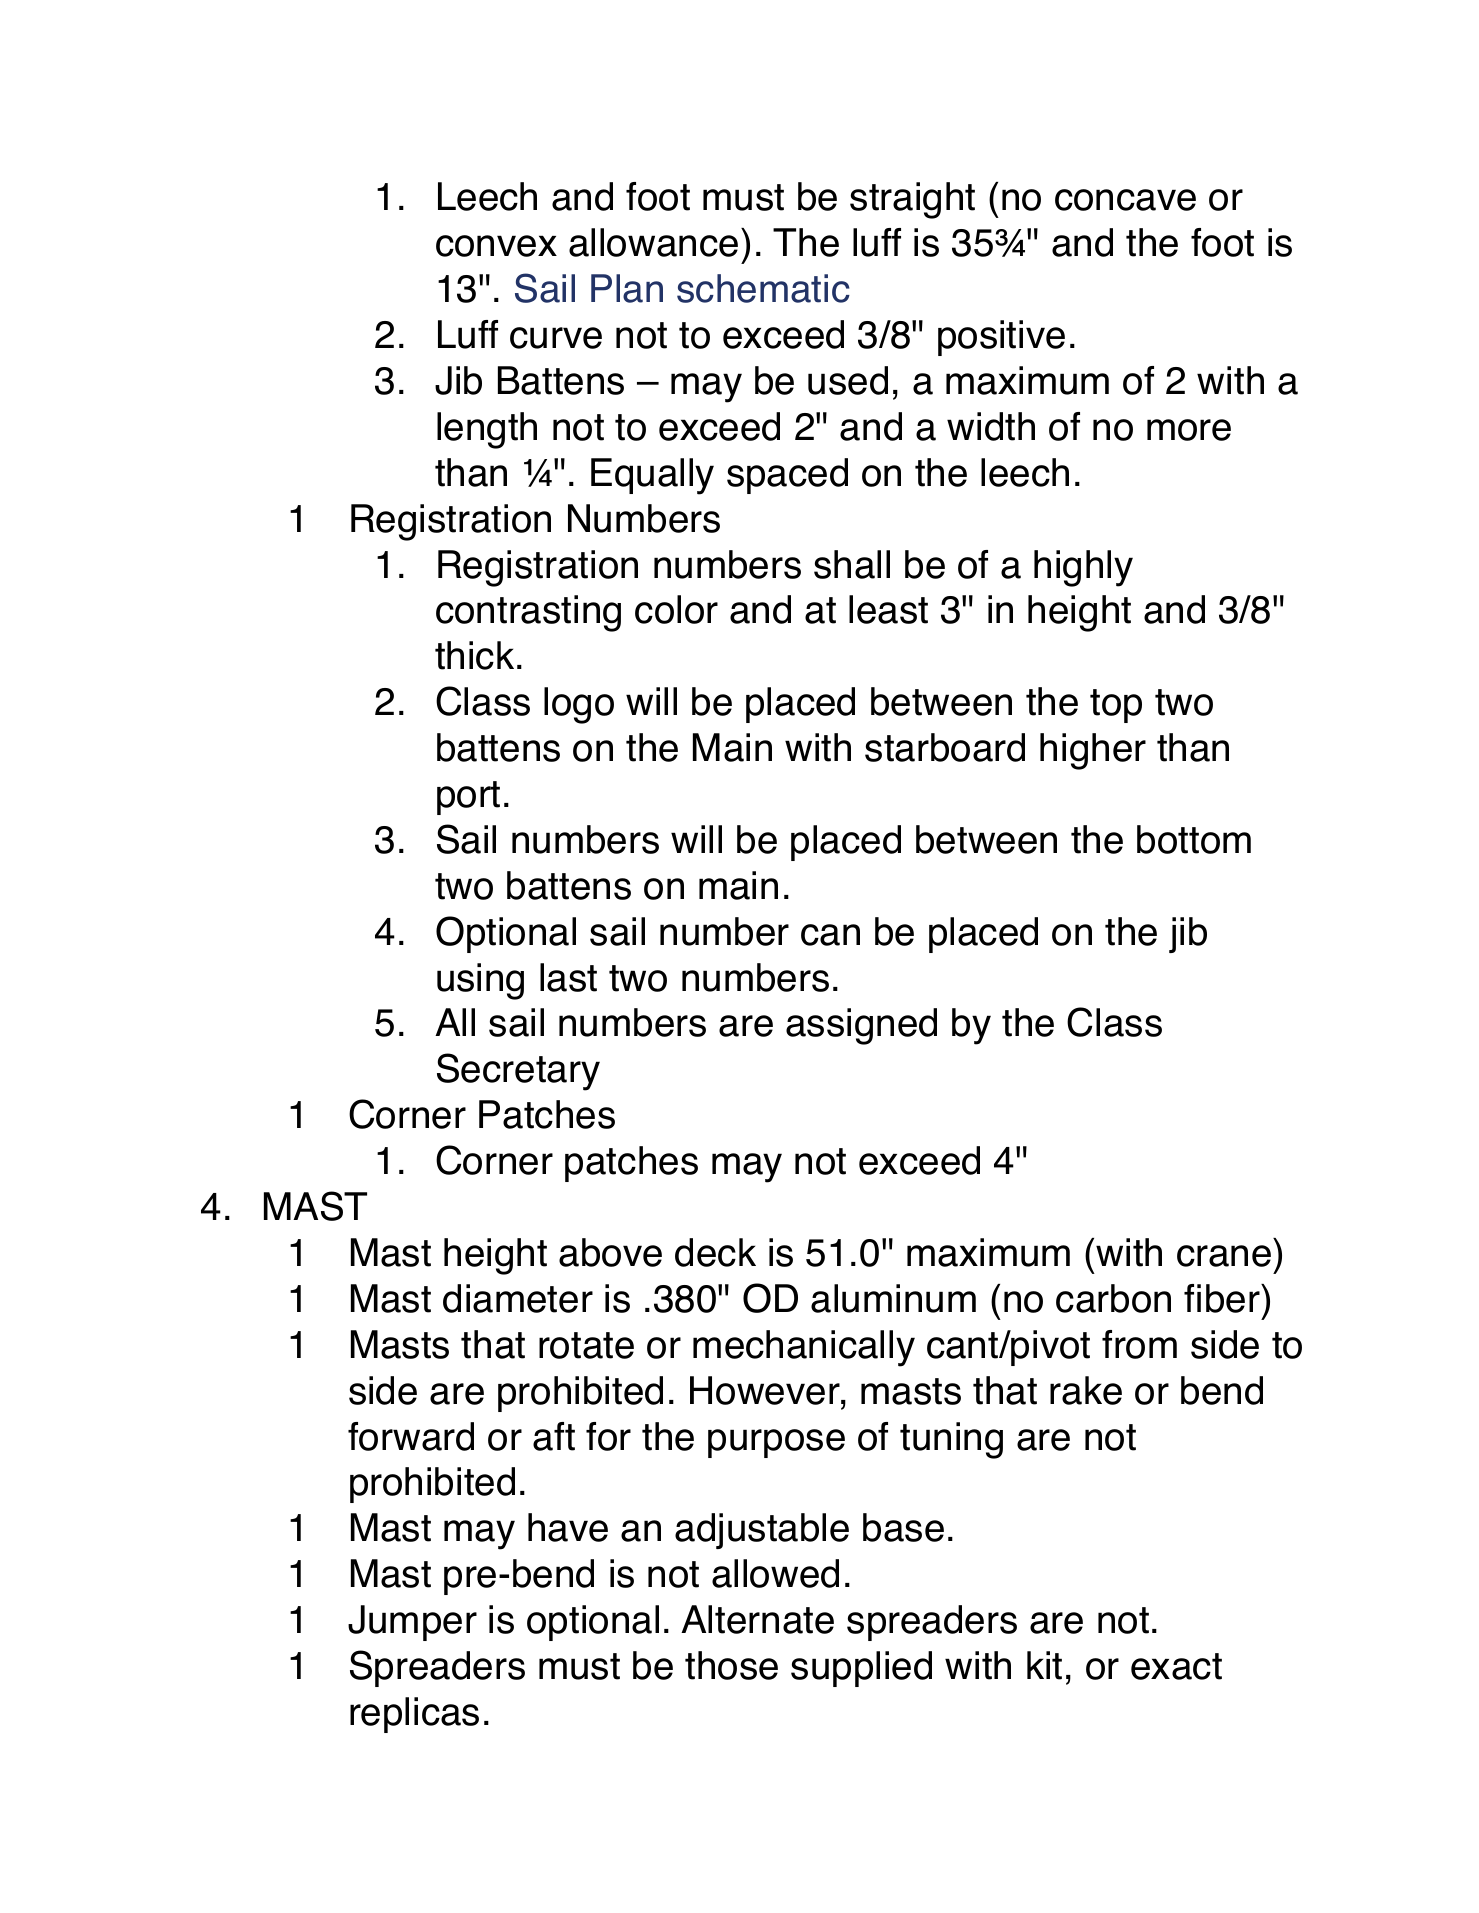 The image size is (1479, 1913). I want to click on logo, so click(579, 705).
